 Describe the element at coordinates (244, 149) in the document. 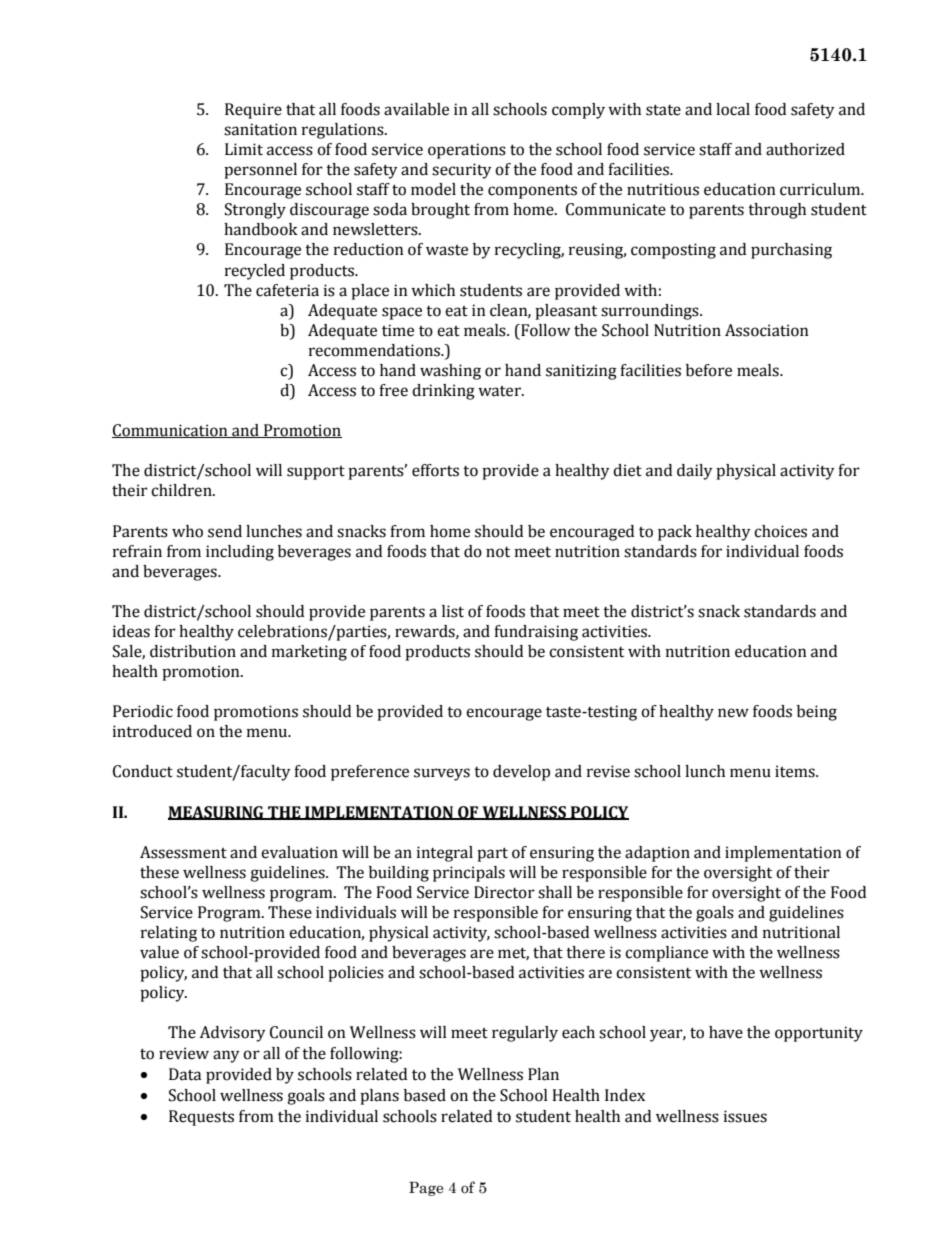

I see `Limit` at that location.
